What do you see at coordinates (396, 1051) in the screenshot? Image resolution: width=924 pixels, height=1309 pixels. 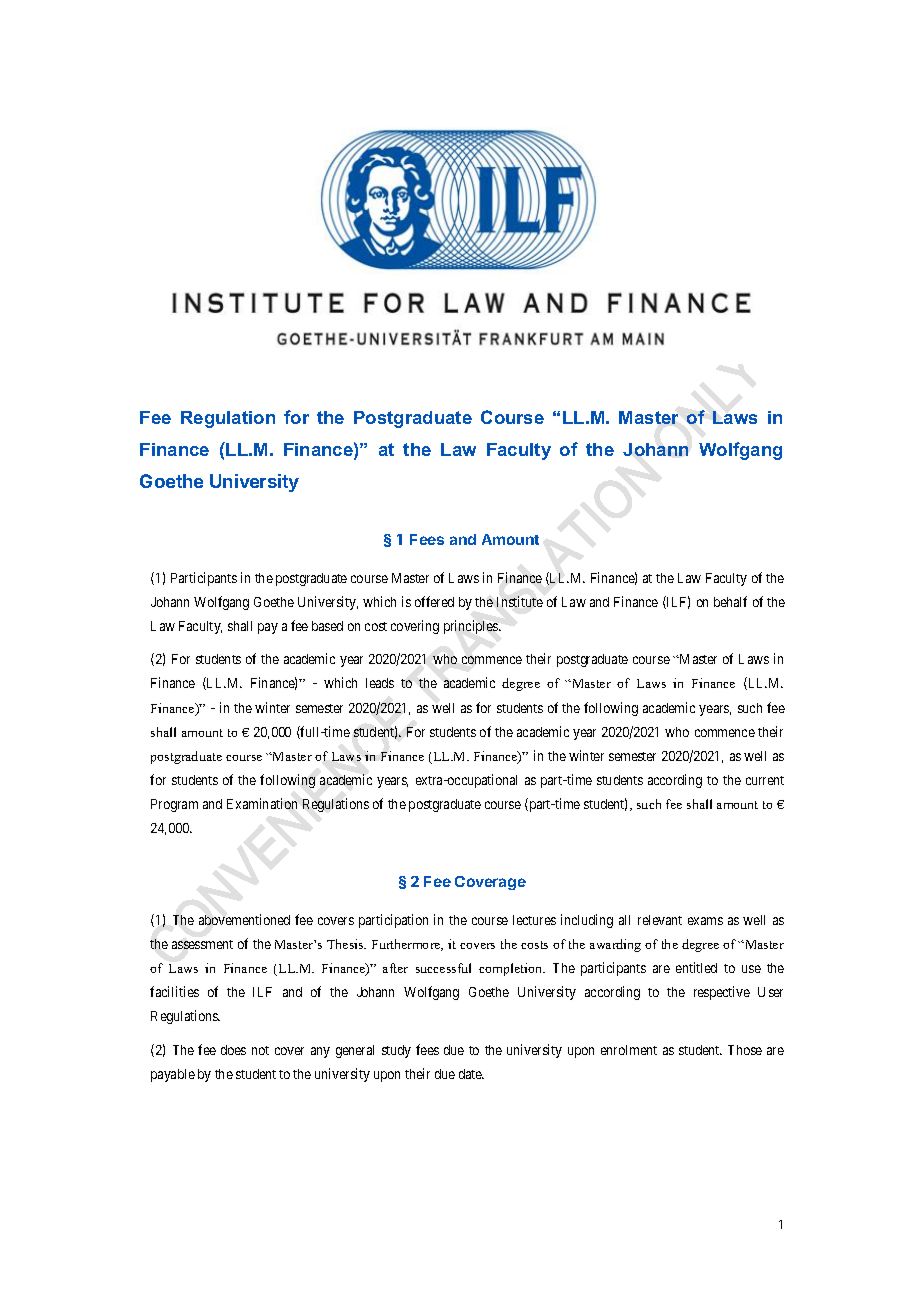 I see `study` at bounding box center [396, 1051].
